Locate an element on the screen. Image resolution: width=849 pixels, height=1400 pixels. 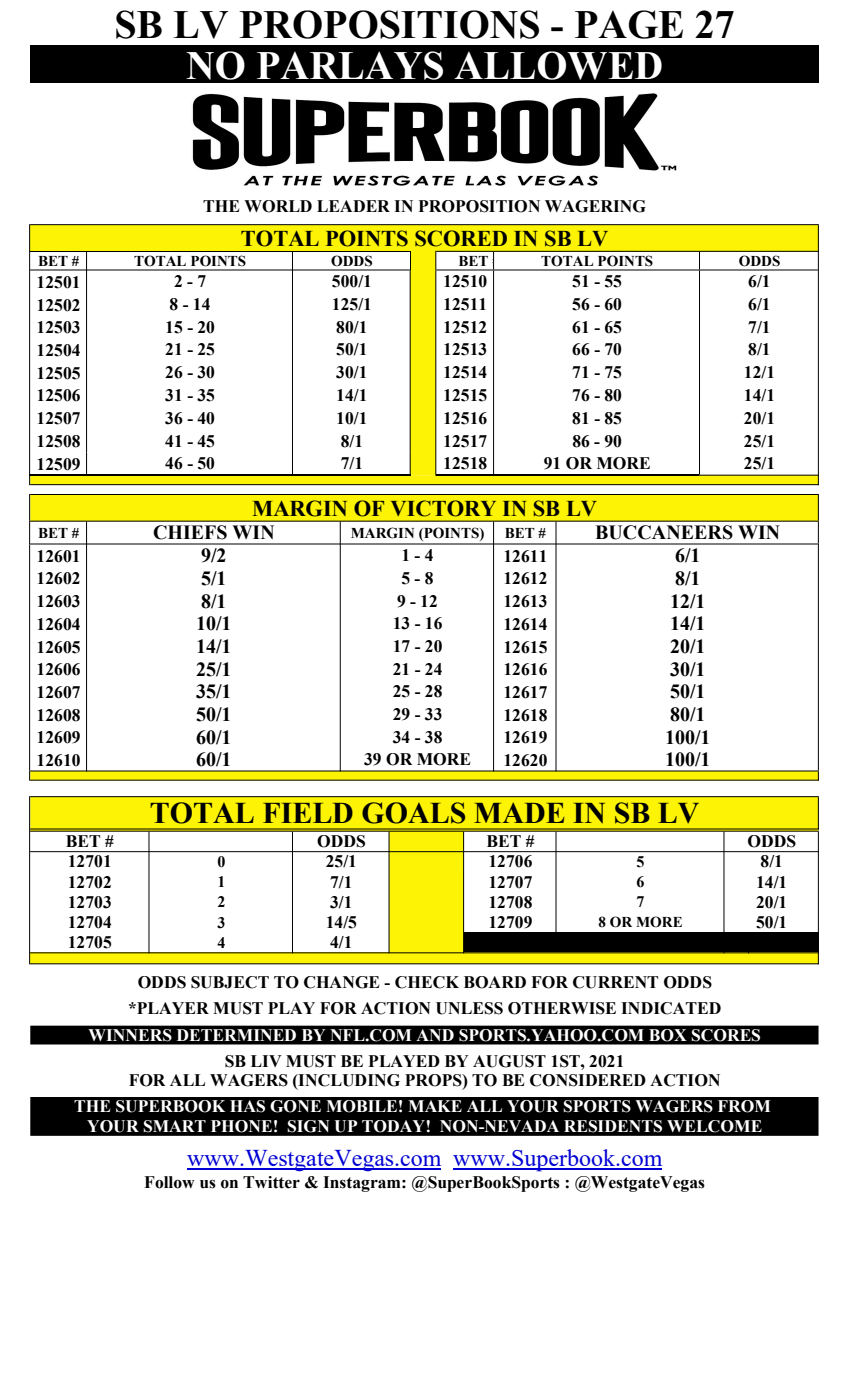
ALLOWED is located at coordinates (558, 65).
